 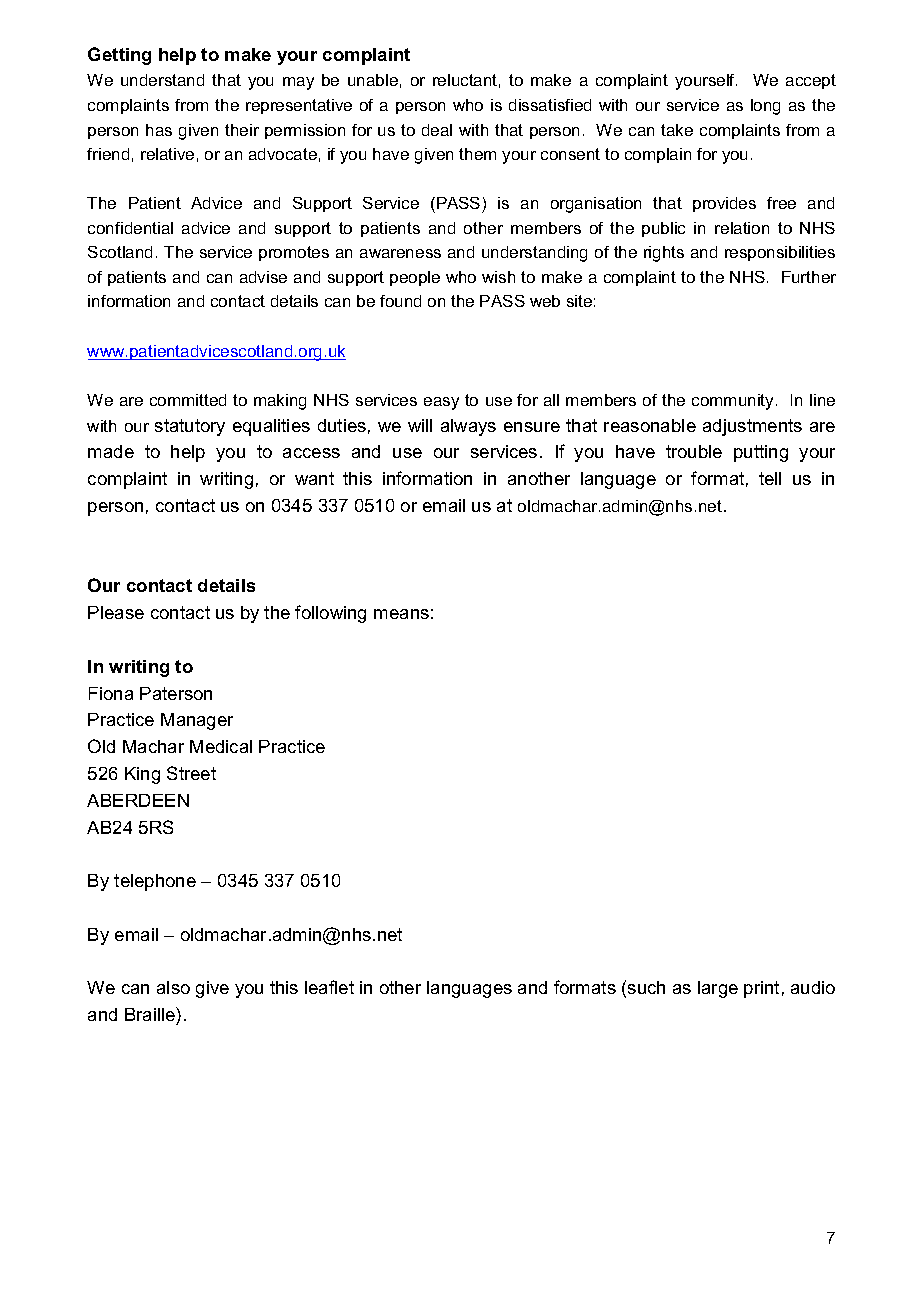 What do you see at coordinates (159, 130) in the screenshot?
I see `has` at bounding box center [159, 130].
